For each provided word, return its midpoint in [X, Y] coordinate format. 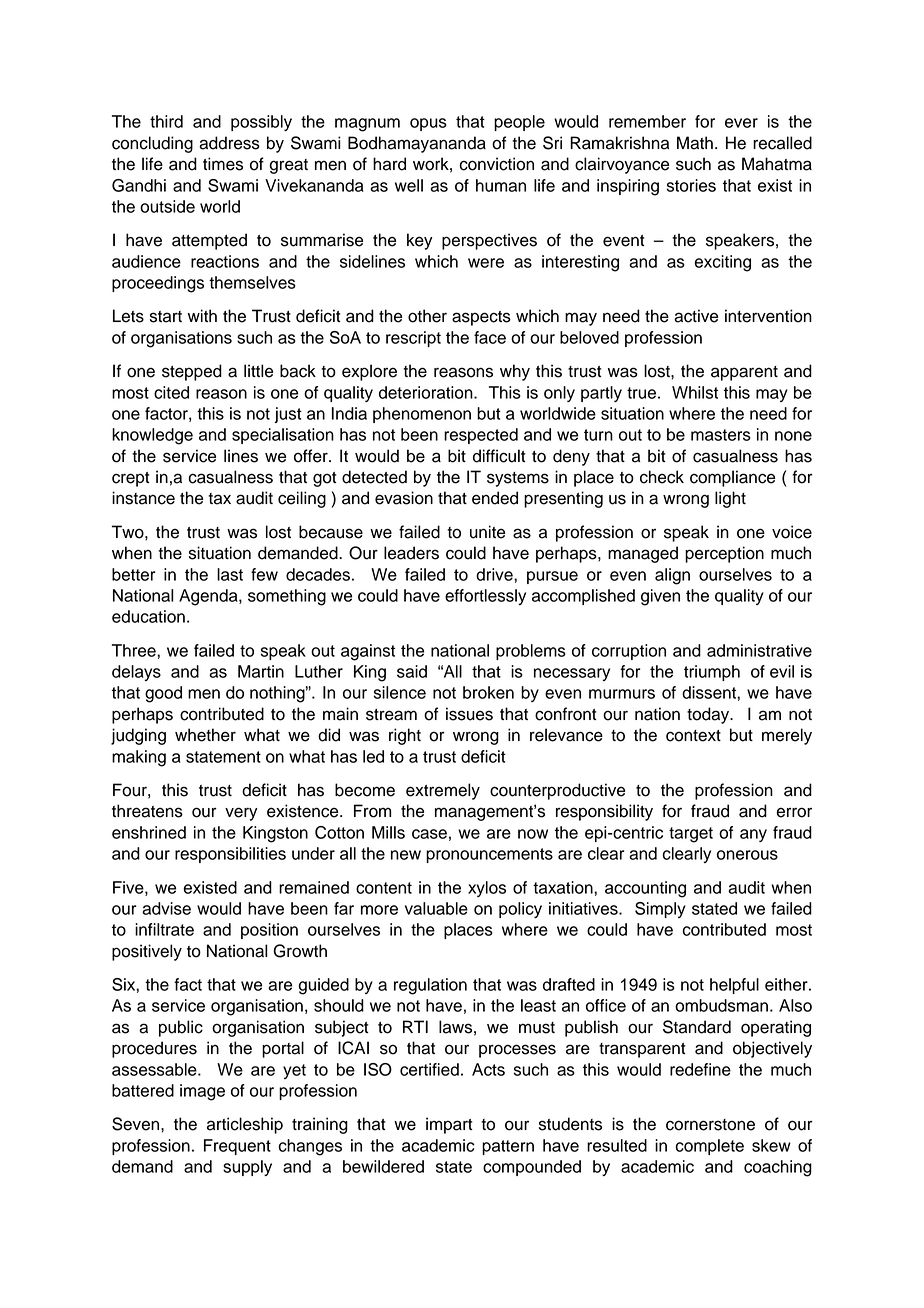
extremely [443, 791]
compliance [732, 478]
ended [495, 498]
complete [709, 1147]
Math [695, 143]
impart [449, 1125]
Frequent [237, 1147]
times [223, 164]
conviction [496, 164]
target [691, 835]
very [241, 814]
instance [143, 498]
